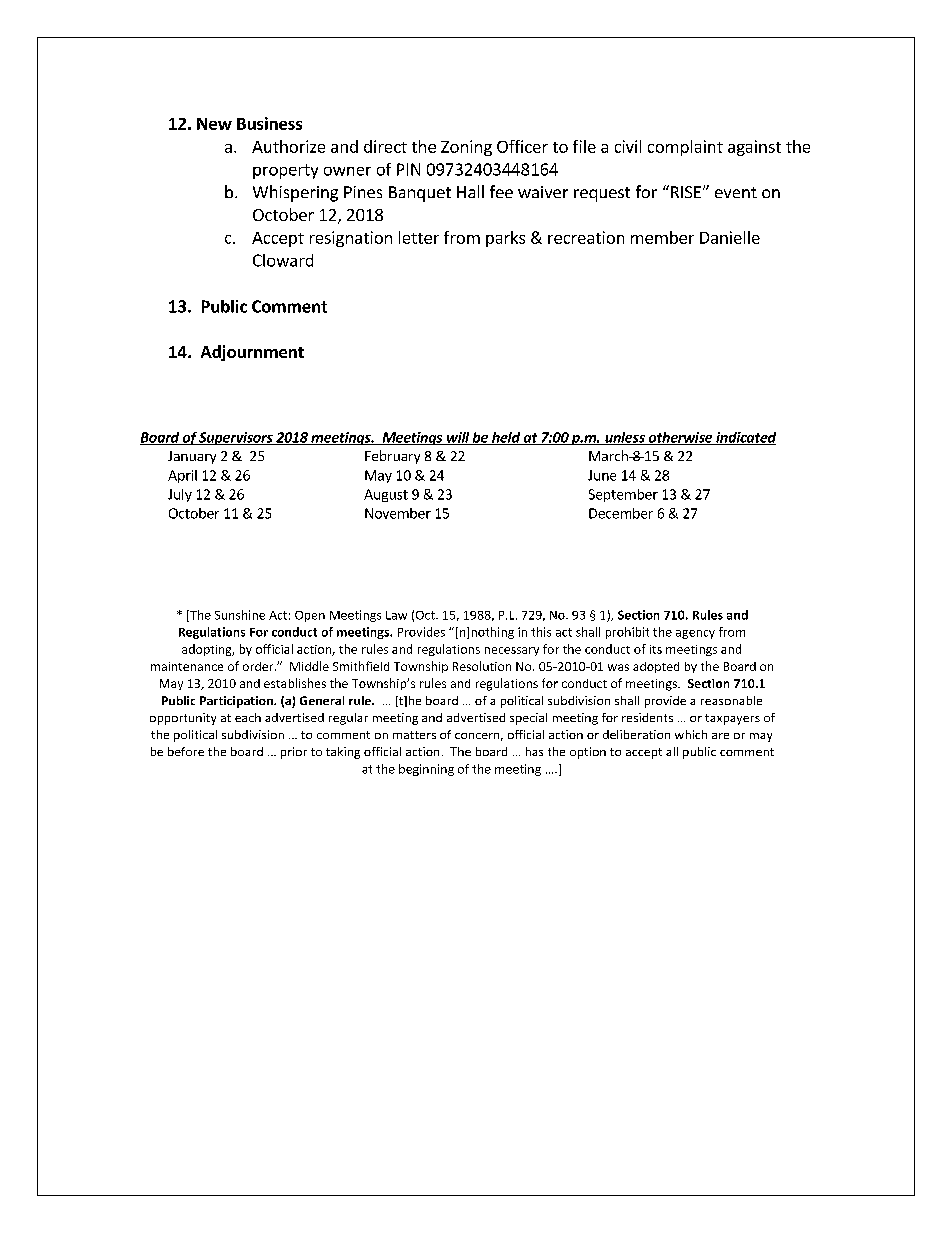 The height and width of the screenshot is (1233, 952). What do you see at coordinates (691, 734) in the screenshot?
I see `which` at bounding box center [691, 734].
